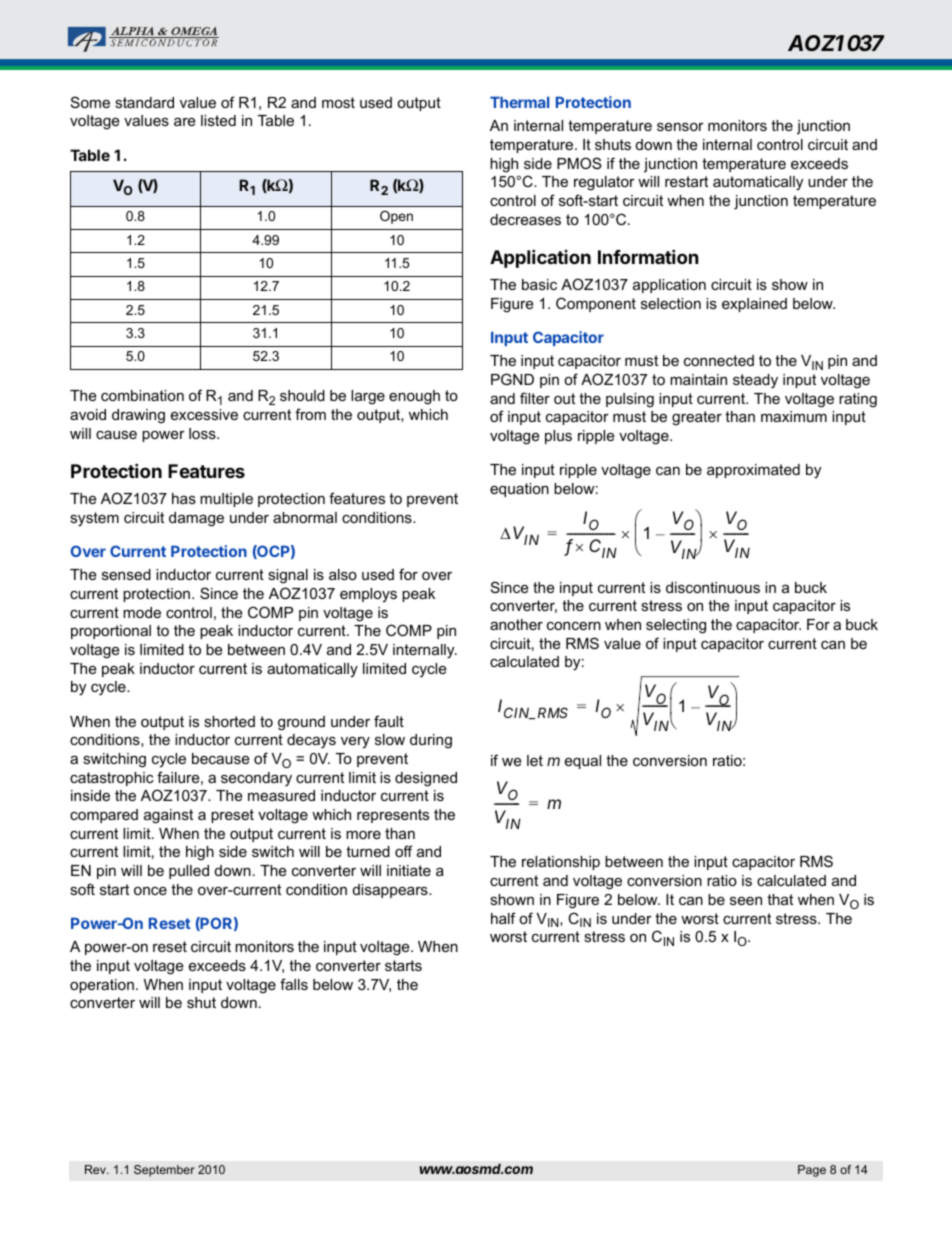 This screenshot has height=1233, width=952. What do you see at coordinates (426, 779) in the screenshot?
I see `designed` at bounding box center [426, 779].
